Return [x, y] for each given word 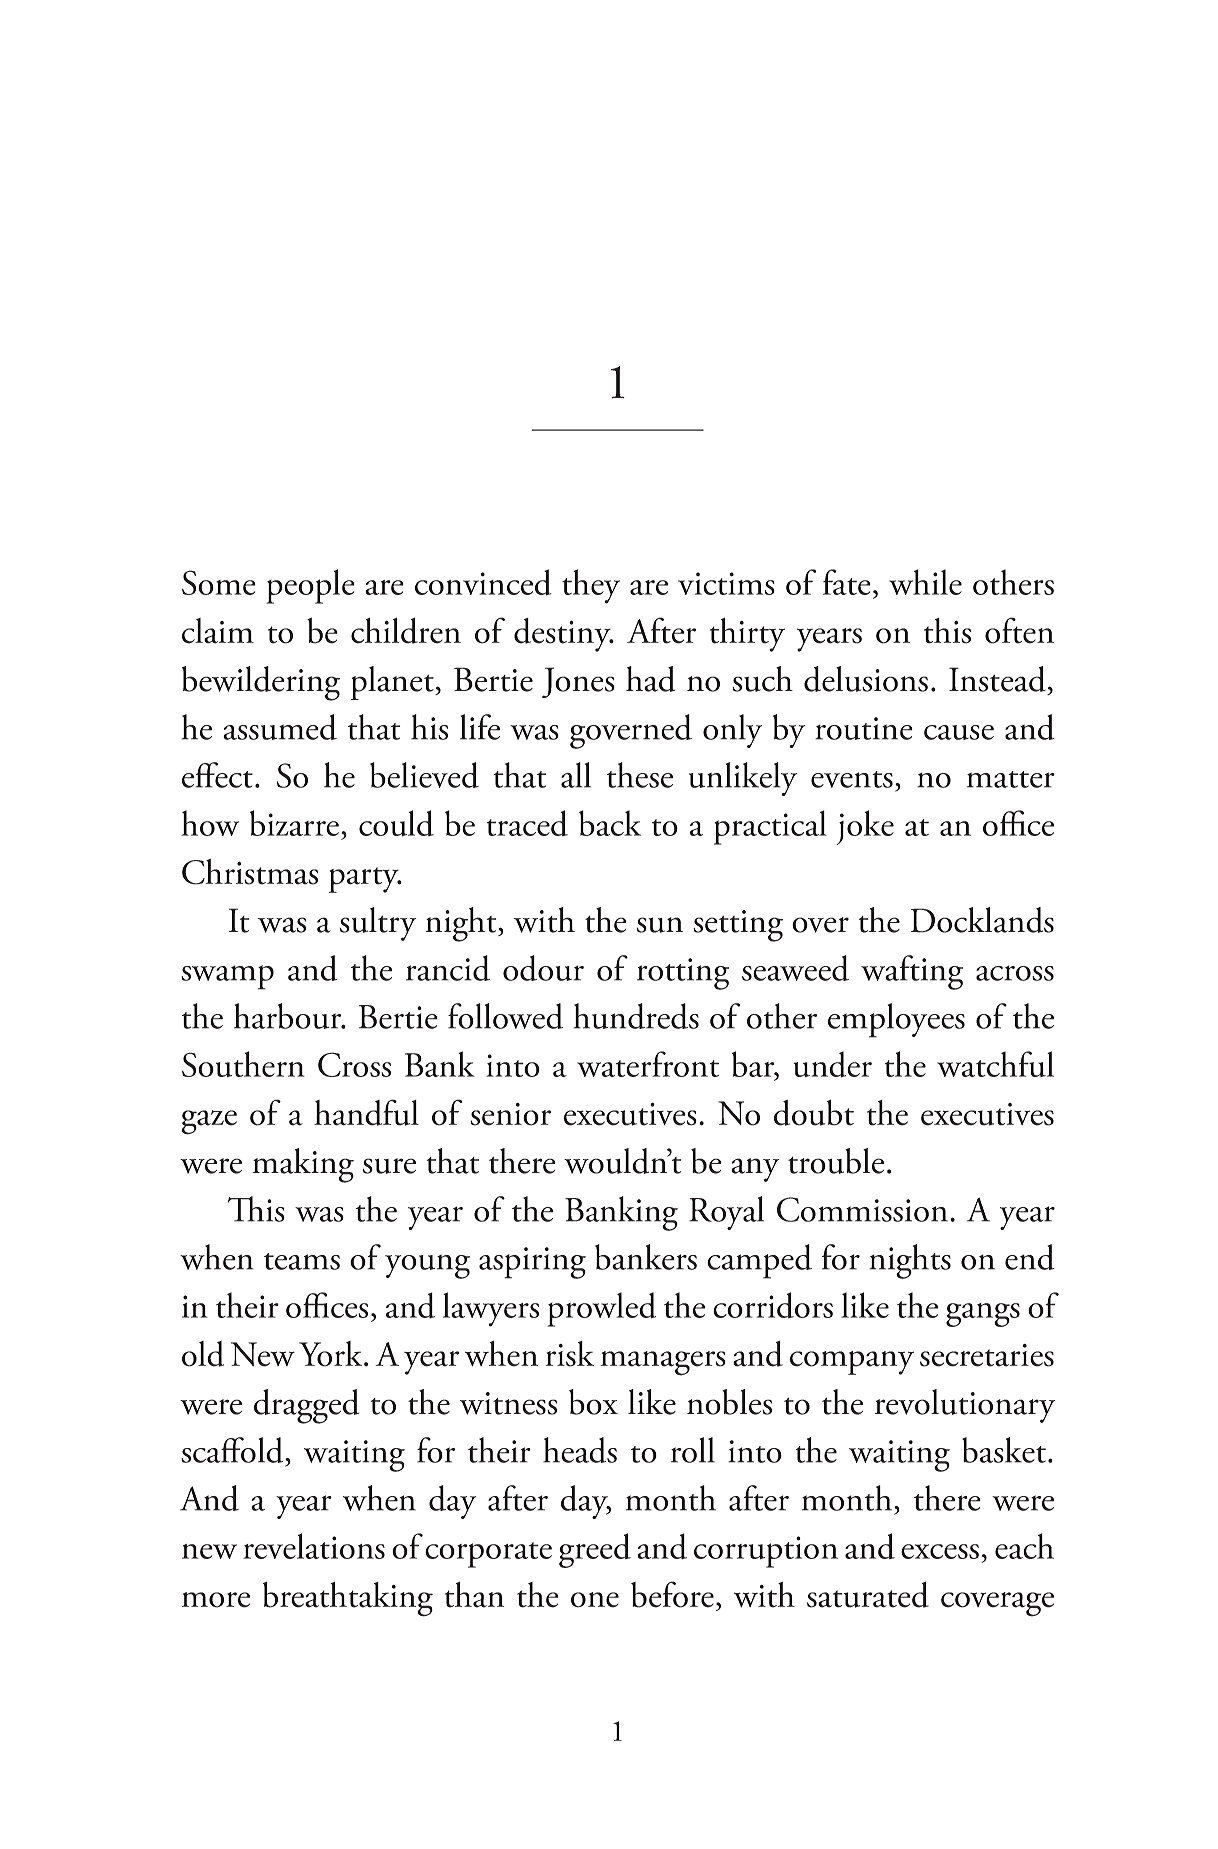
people [310, 586]
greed [595, 1550]
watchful [995, 1064]
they [591, 586]
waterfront [648, 1064]
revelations [314, 1546]
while [925, 582]
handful [366, 1112]
